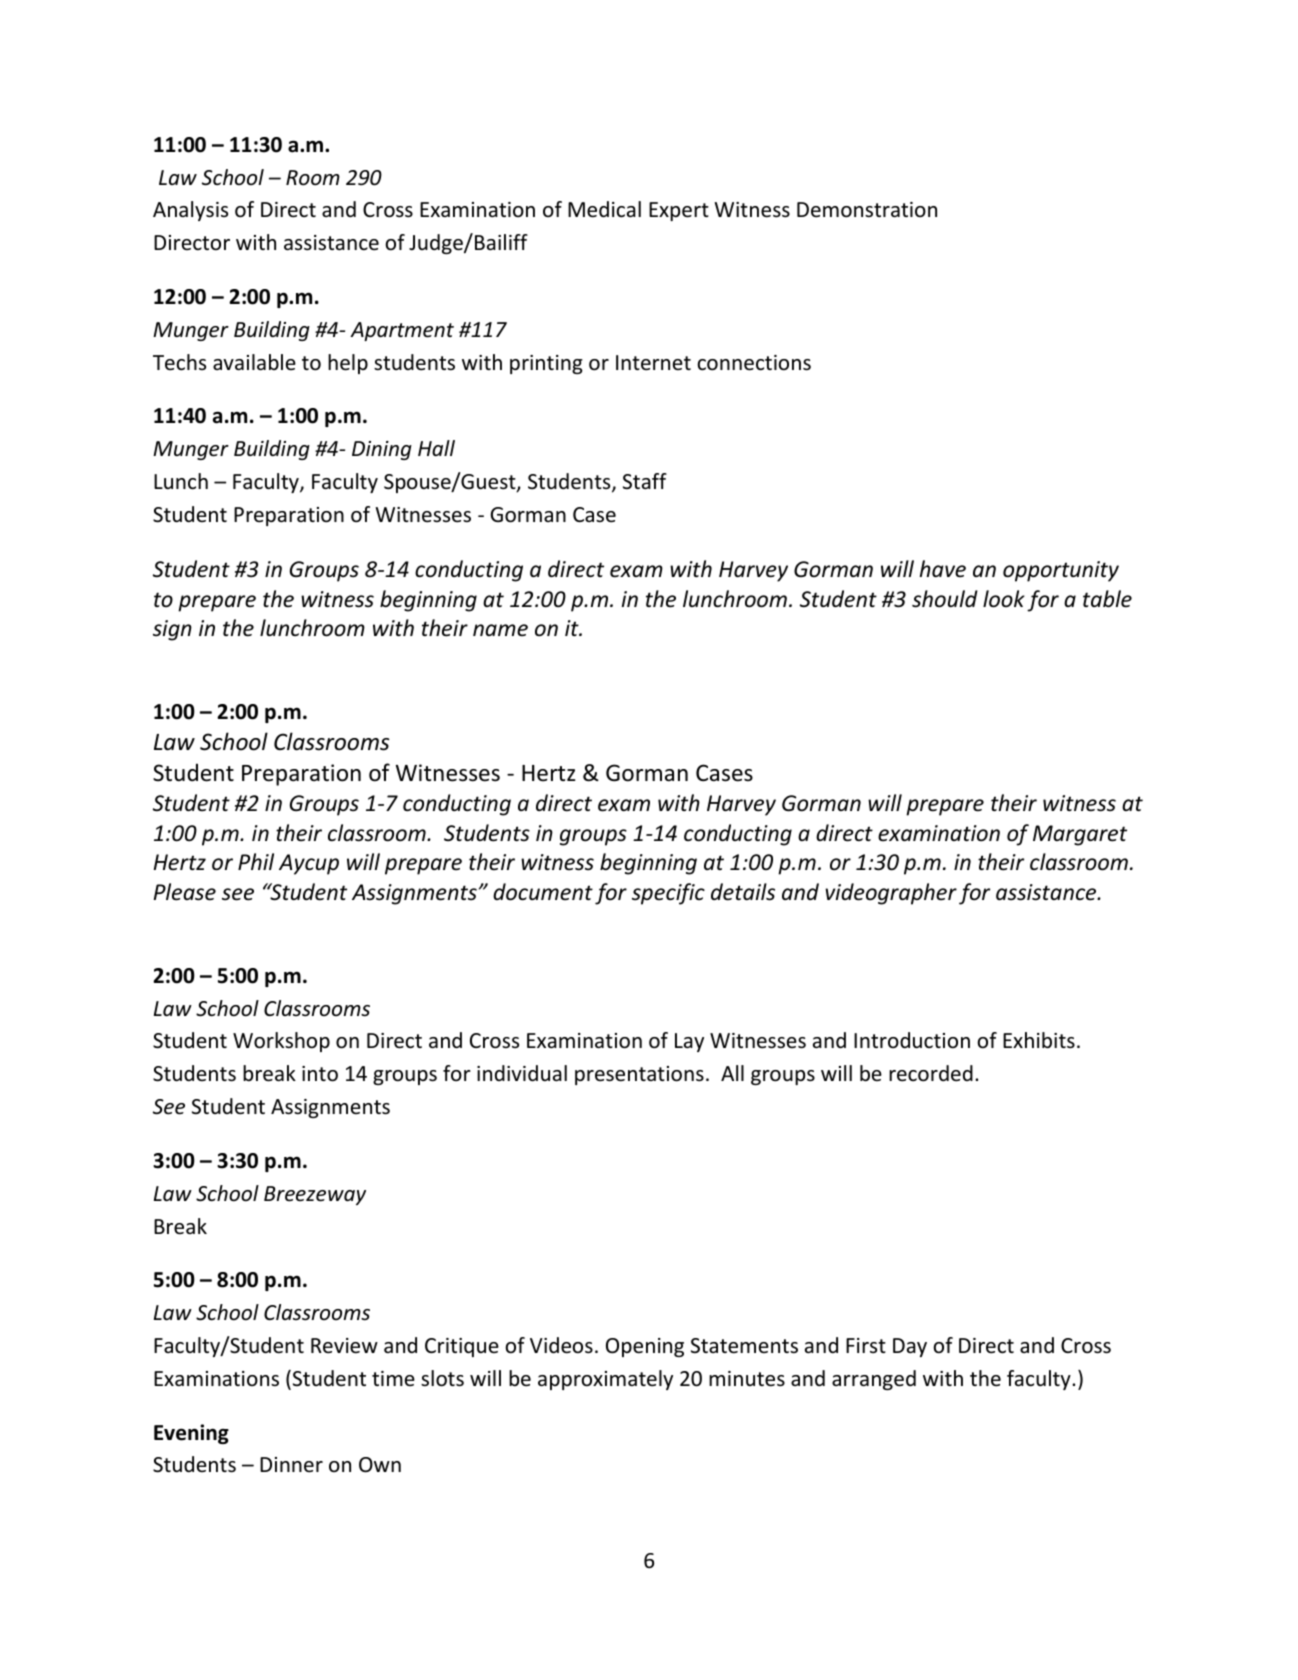 This screenshot has width=1298, height=1680. Describe the element at coordinates (291, 1465) in the screenshot. I see `Dinner` at that location.
